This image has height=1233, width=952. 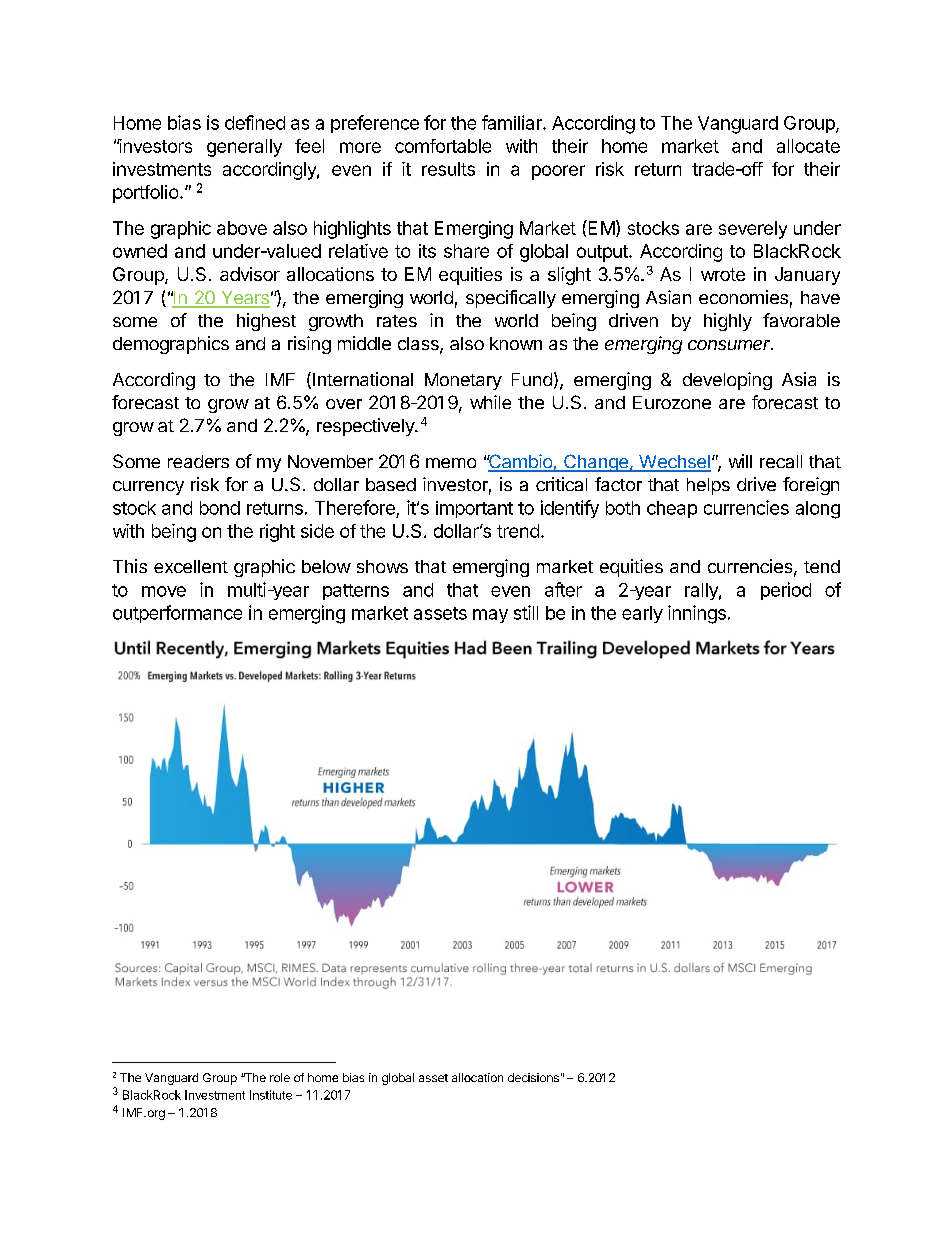 I want to click on outperformance, so click(x=177, y=614).
